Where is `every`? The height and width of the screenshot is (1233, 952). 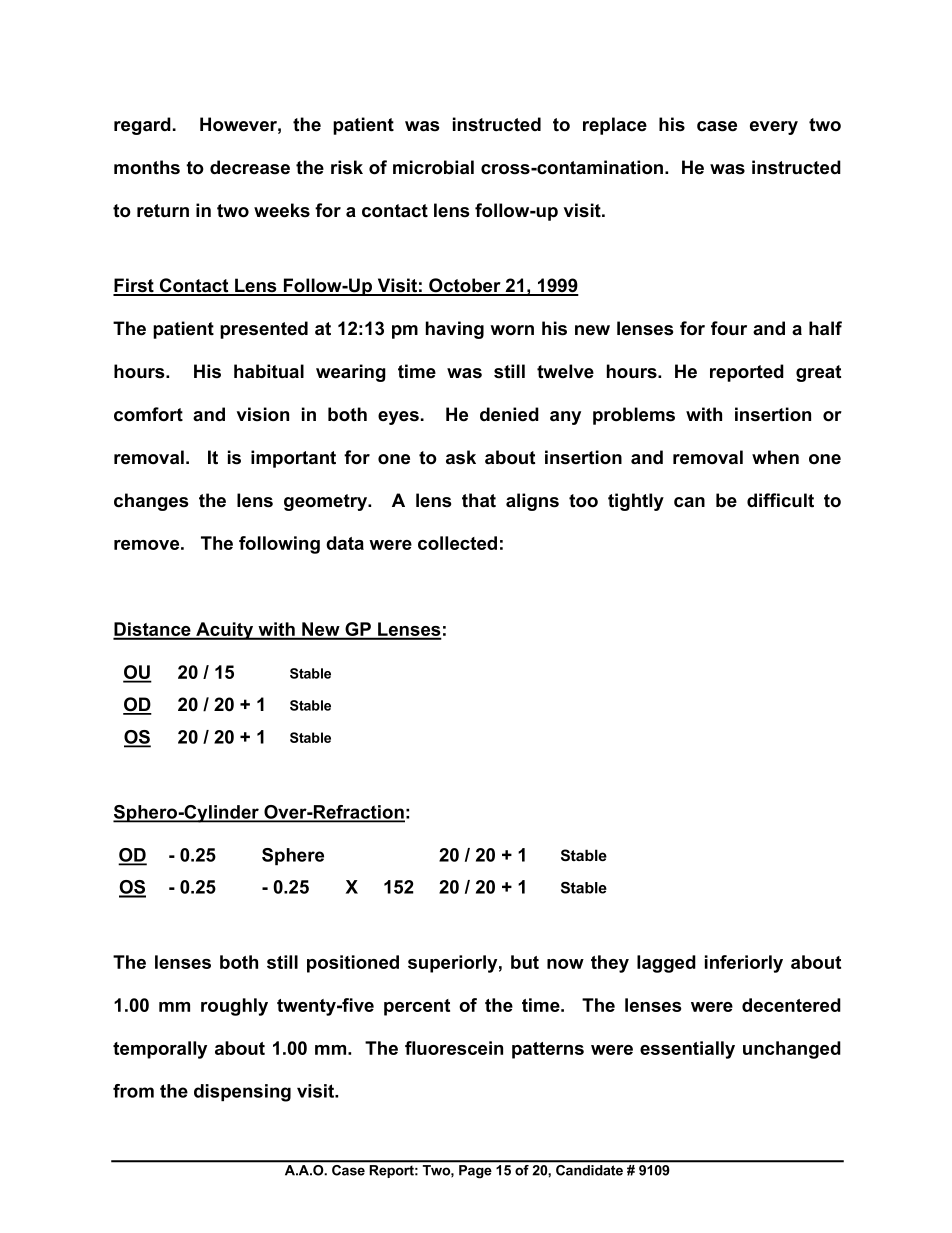
every is located at coordinates (774, 128).
